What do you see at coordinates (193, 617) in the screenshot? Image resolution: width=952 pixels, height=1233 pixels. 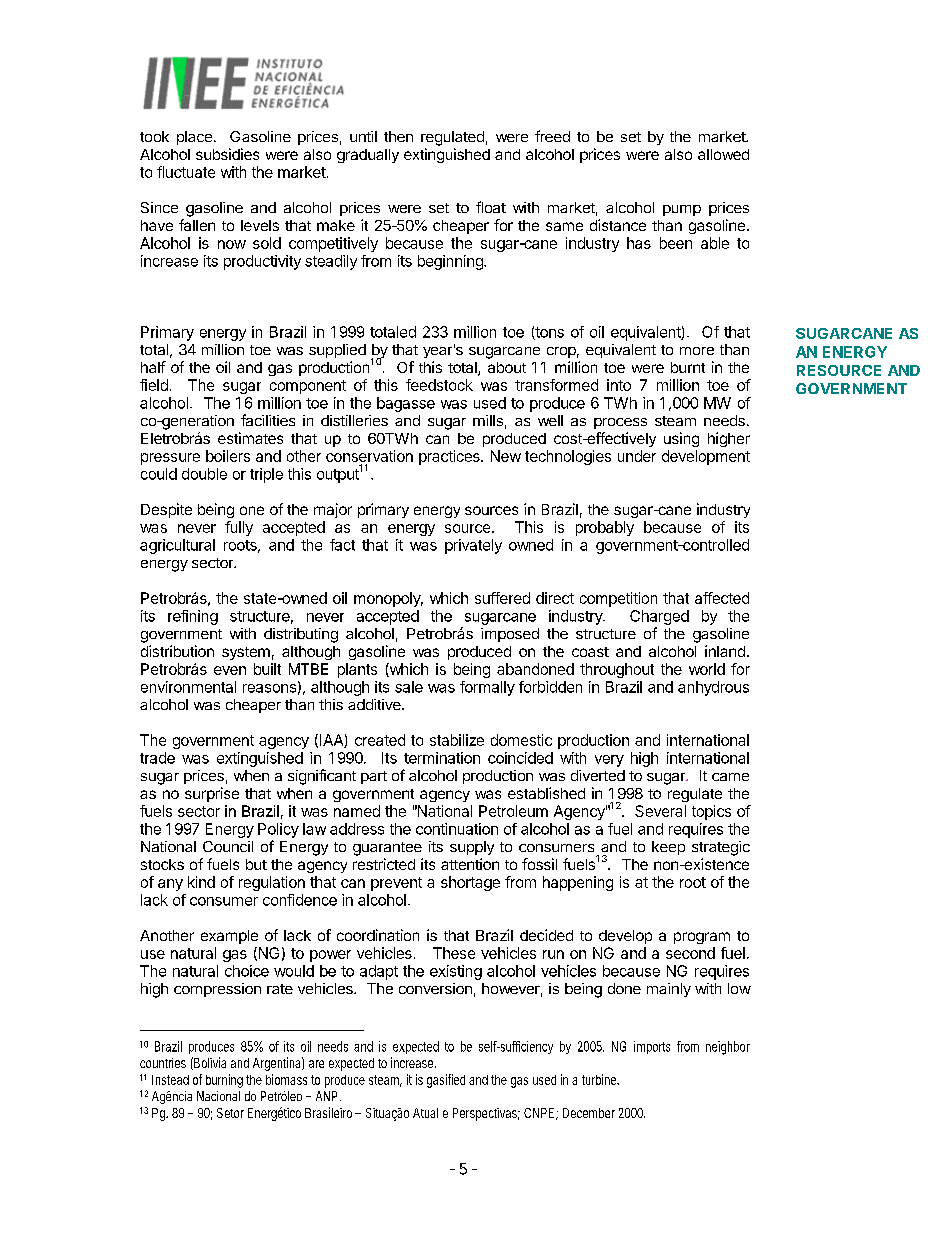 I see `refining` at bounding box center [193, 617].
